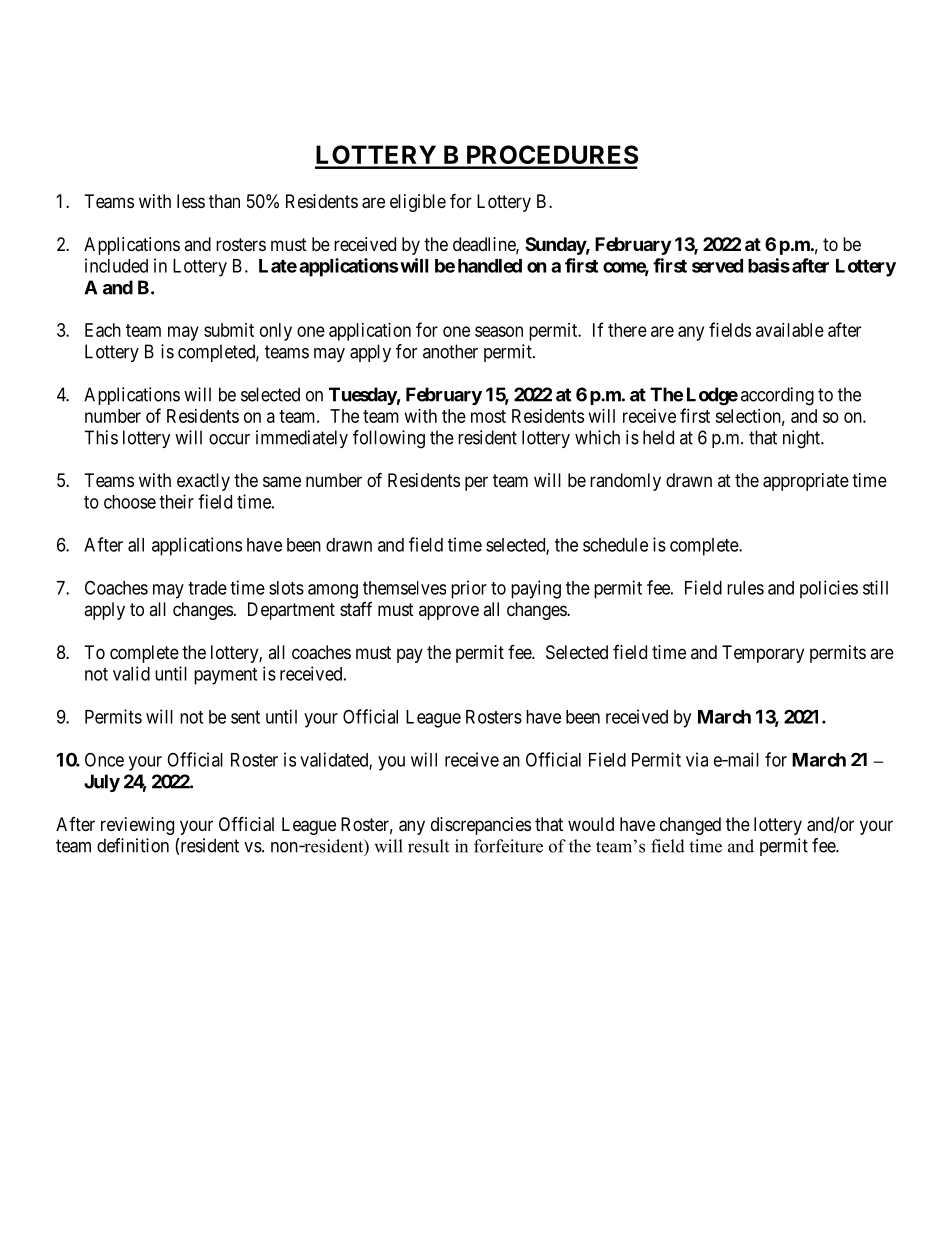 The image size is (952, 1233). Describe the element at coordinates (191, 201) in the image. I see `less` at that location.
